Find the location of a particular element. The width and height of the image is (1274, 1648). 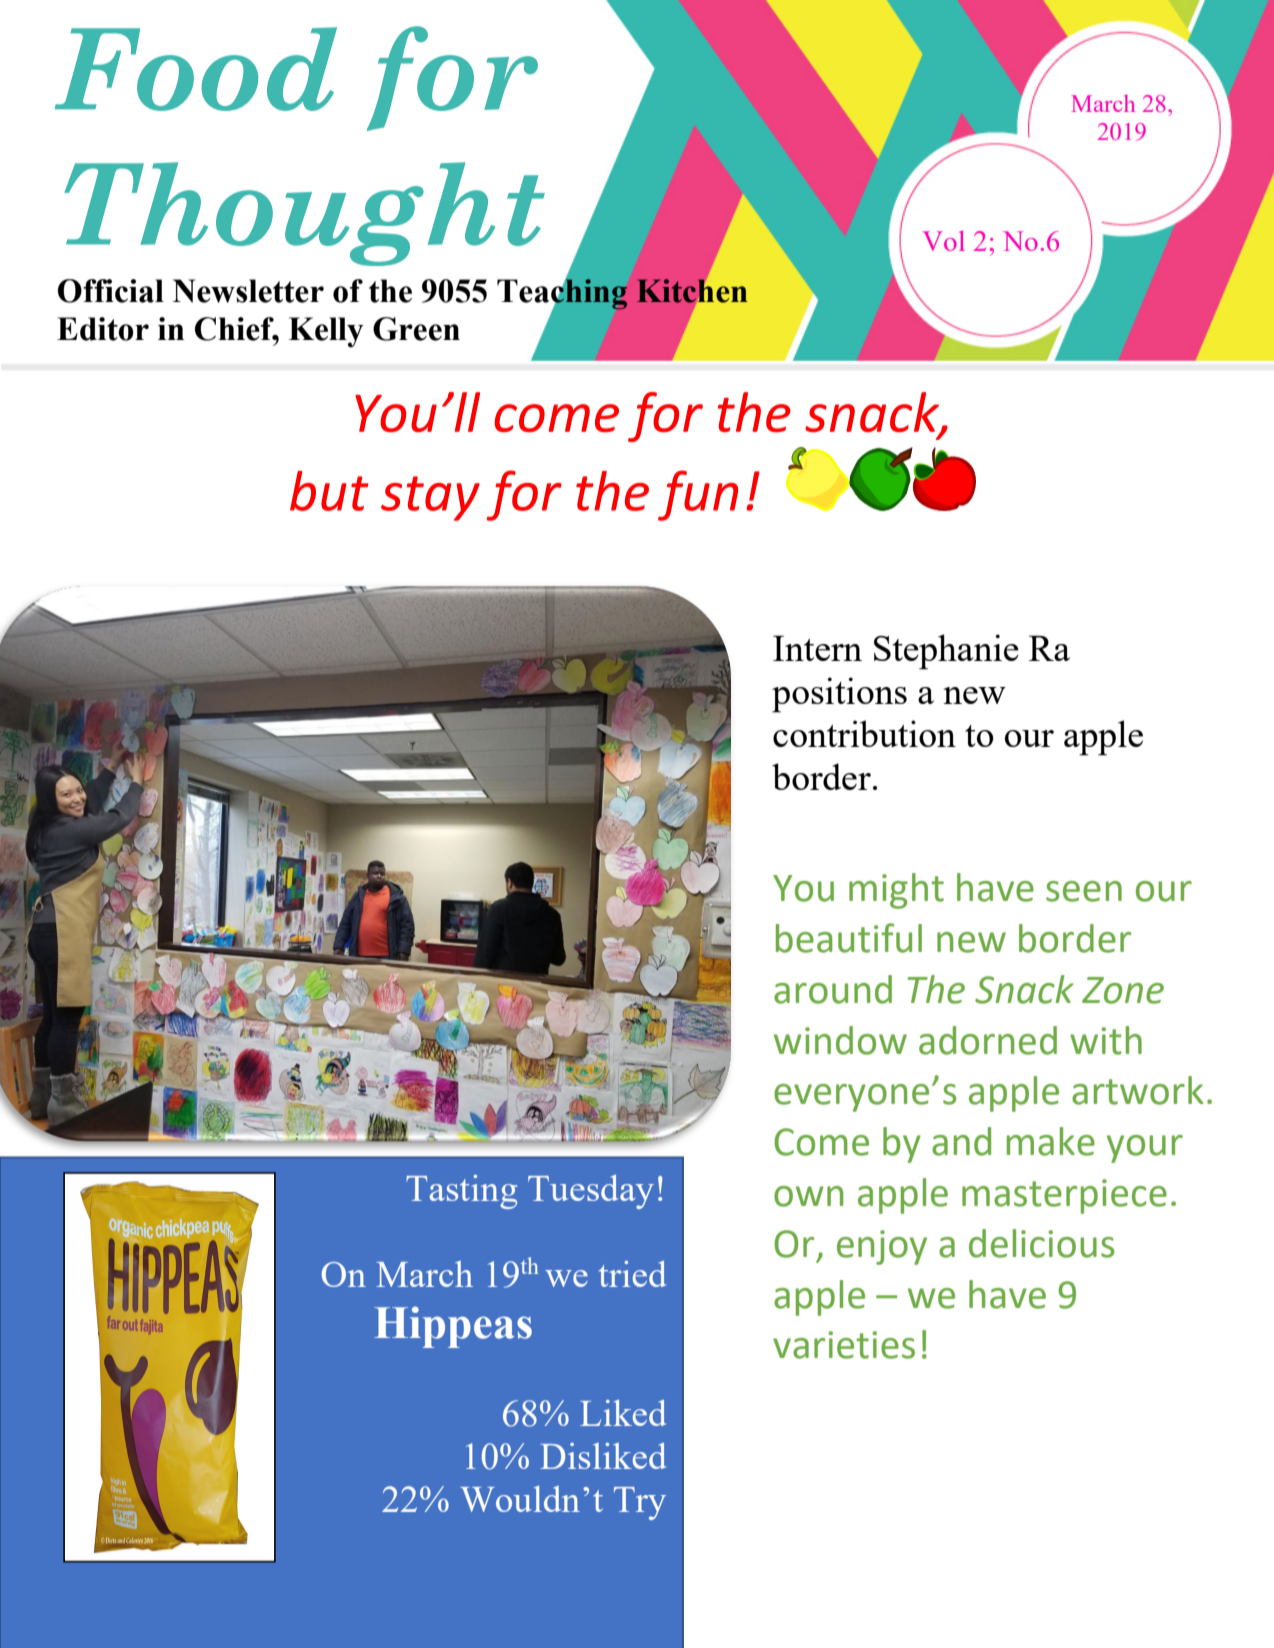

fun is located at coordinates (698, 495).
